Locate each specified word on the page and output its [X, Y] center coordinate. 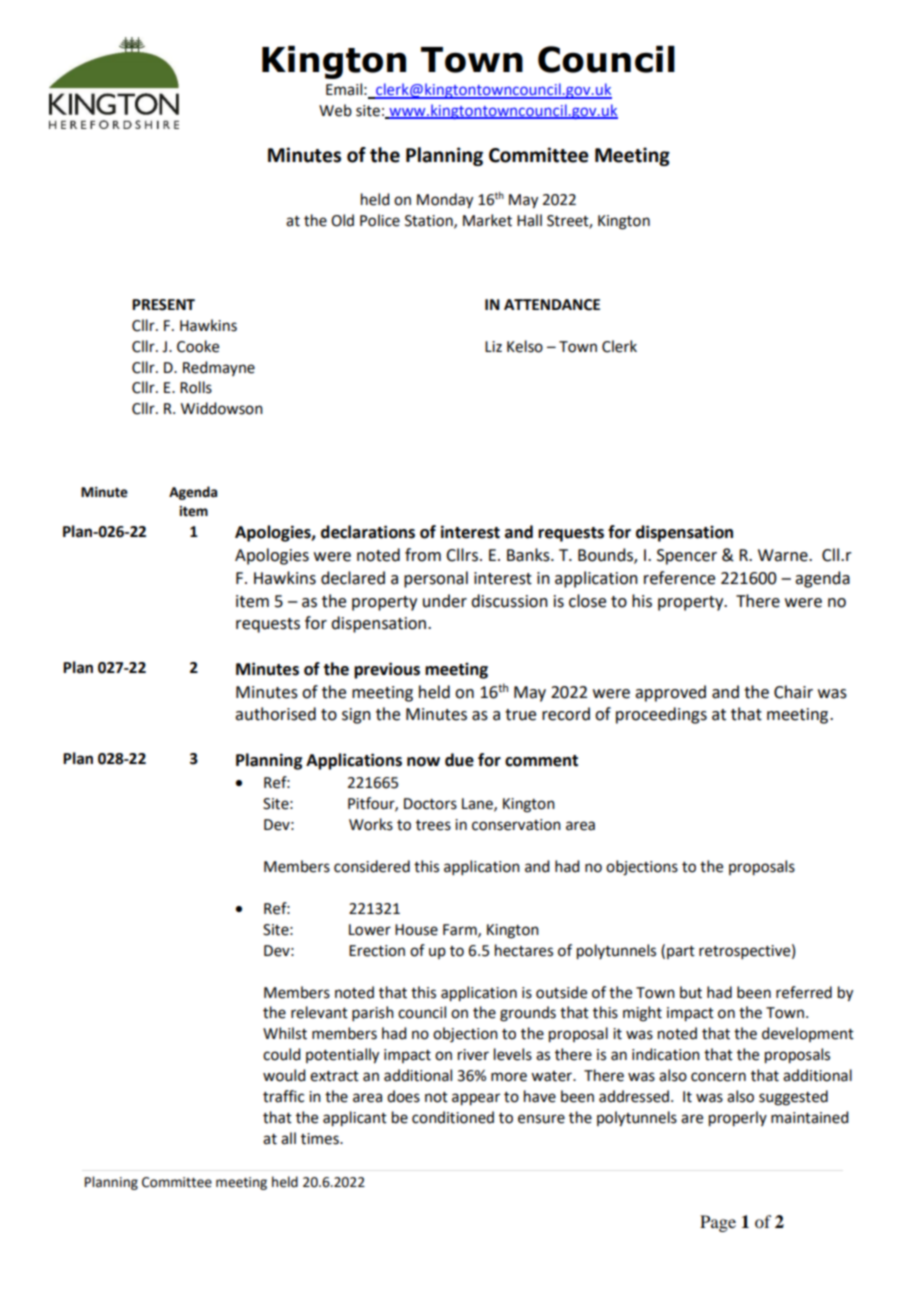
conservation [516, 825]
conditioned [453, 1117]
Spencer [687, 557]
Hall [529, 220]
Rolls [196, 387]
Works [371, 824]
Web [335, 110]
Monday [445, 201]
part [681, 952]
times [321, 1139]
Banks [529, 555]
